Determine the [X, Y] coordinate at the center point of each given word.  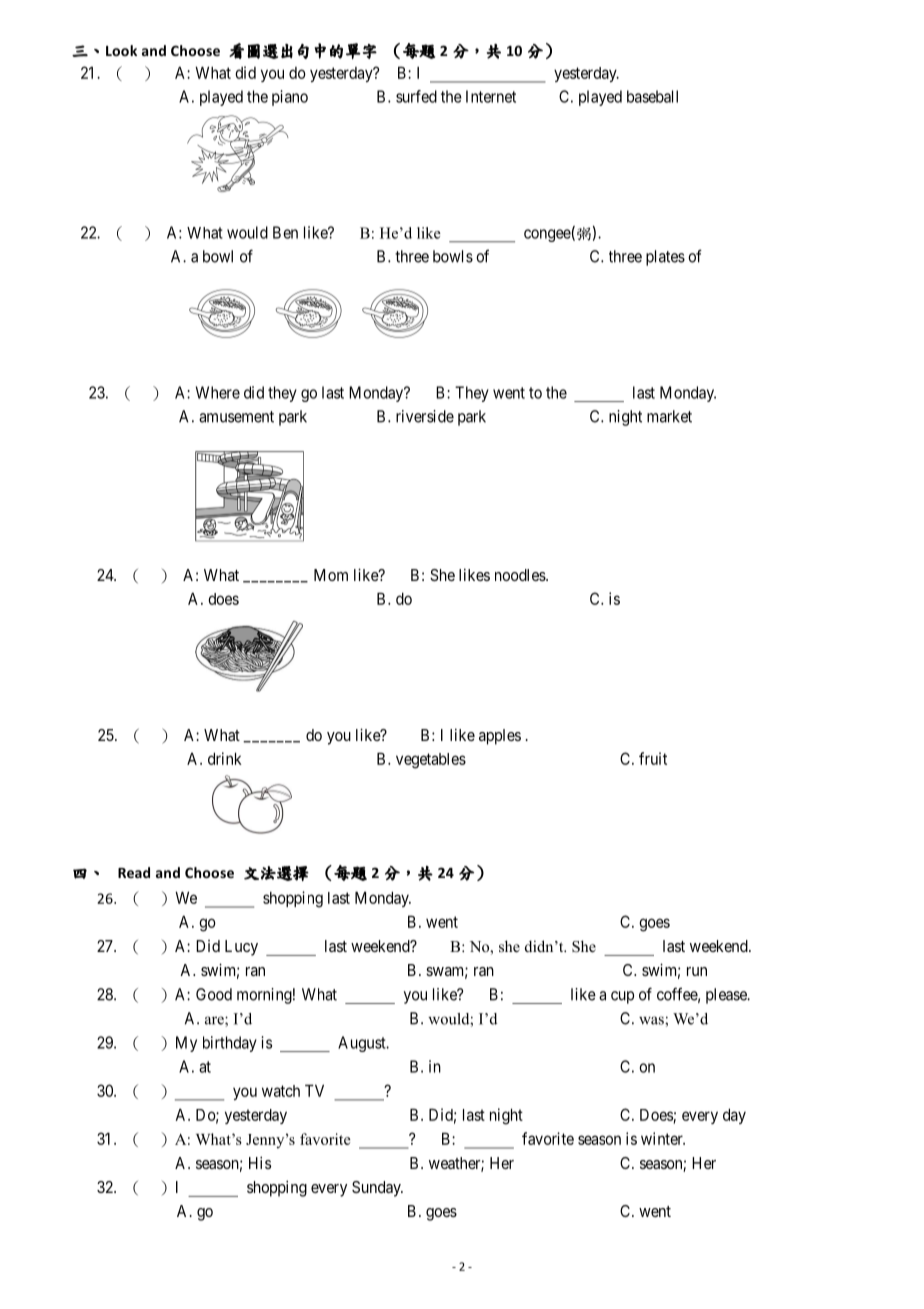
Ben [285, 232]
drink [225, 758]
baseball [652, 96]
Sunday [377, 1189]
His [260, 1162]
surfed [416, 96]
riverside [425, 416]
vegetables [431, 761]
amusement [236, 417]
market [669, 416]
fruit [653, 758]
